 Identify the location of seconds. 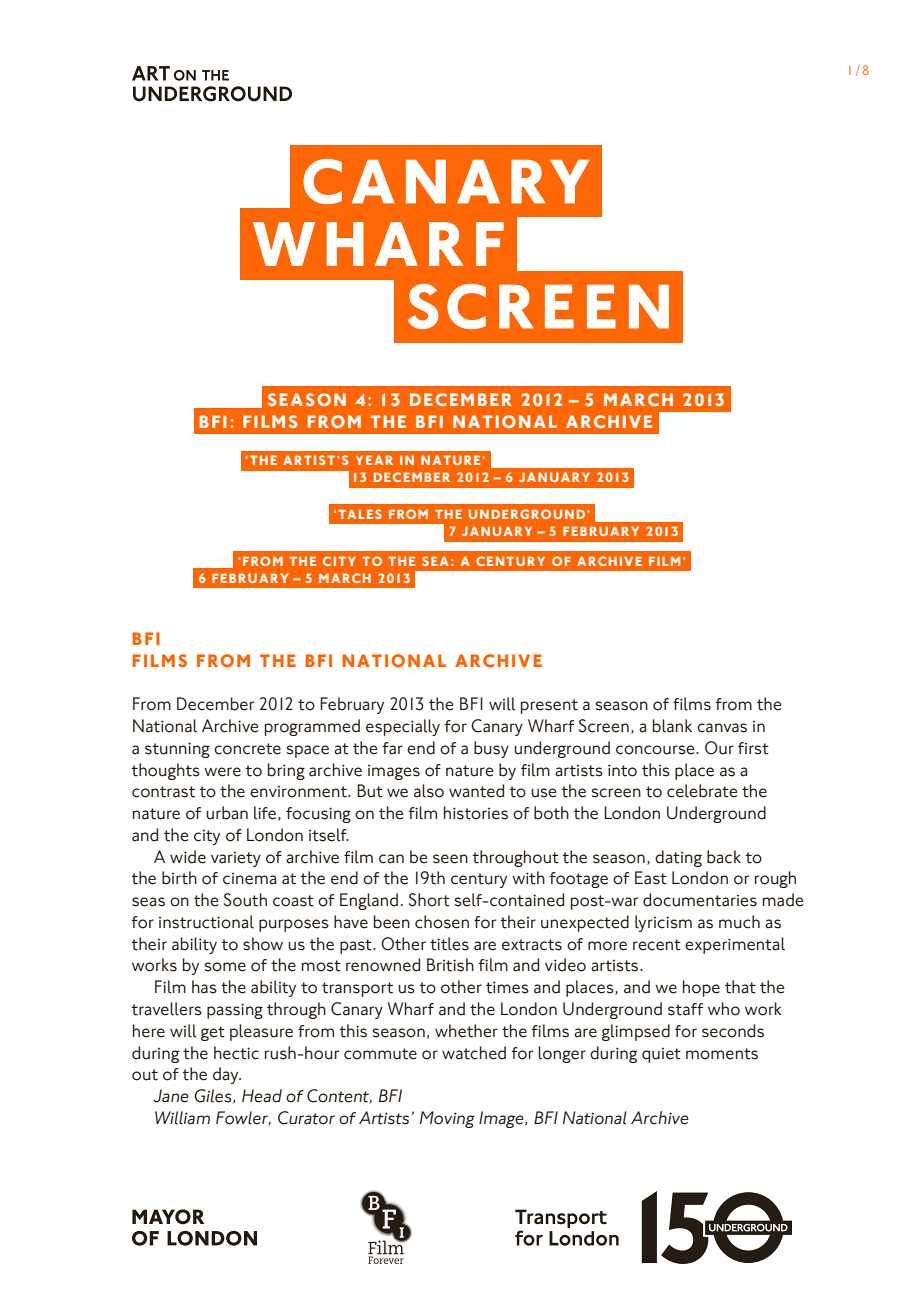
(733, 1031).
